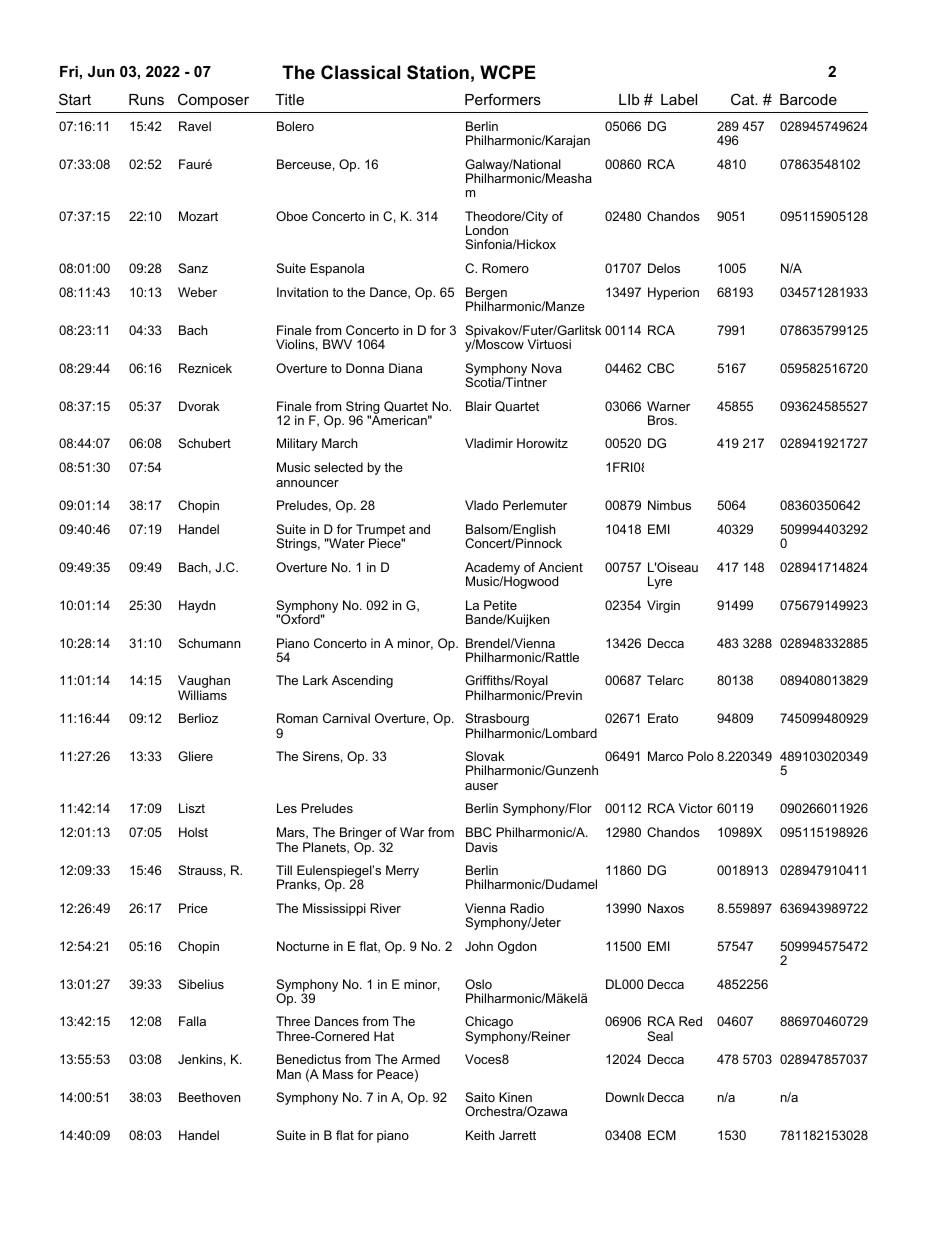  Describe the element at coordinates (489, 443) in the screenshot. I see `Vladimir` at that location.
